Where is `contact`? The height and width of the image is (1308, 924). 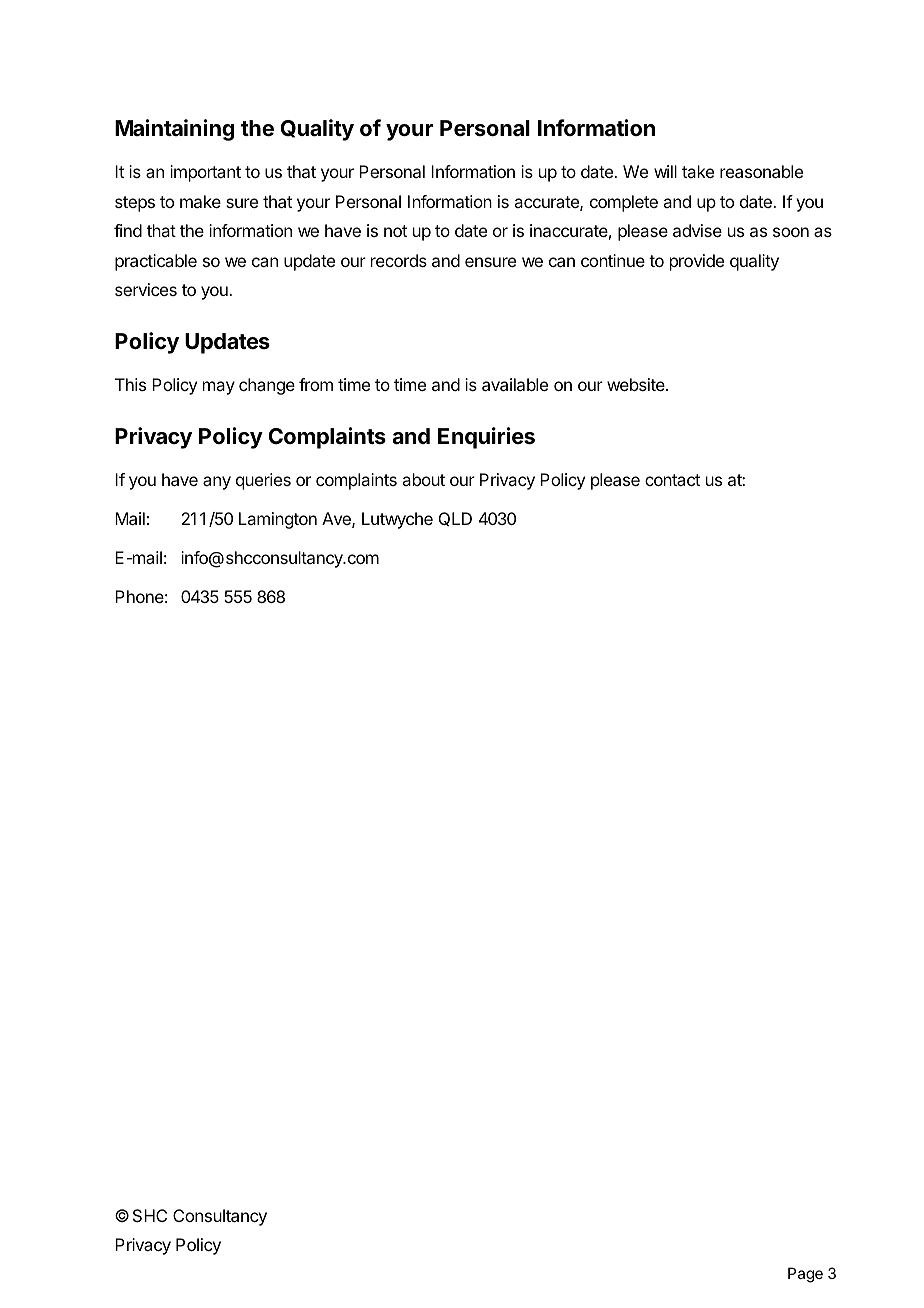 contact is located at coordinates (672, 480).
